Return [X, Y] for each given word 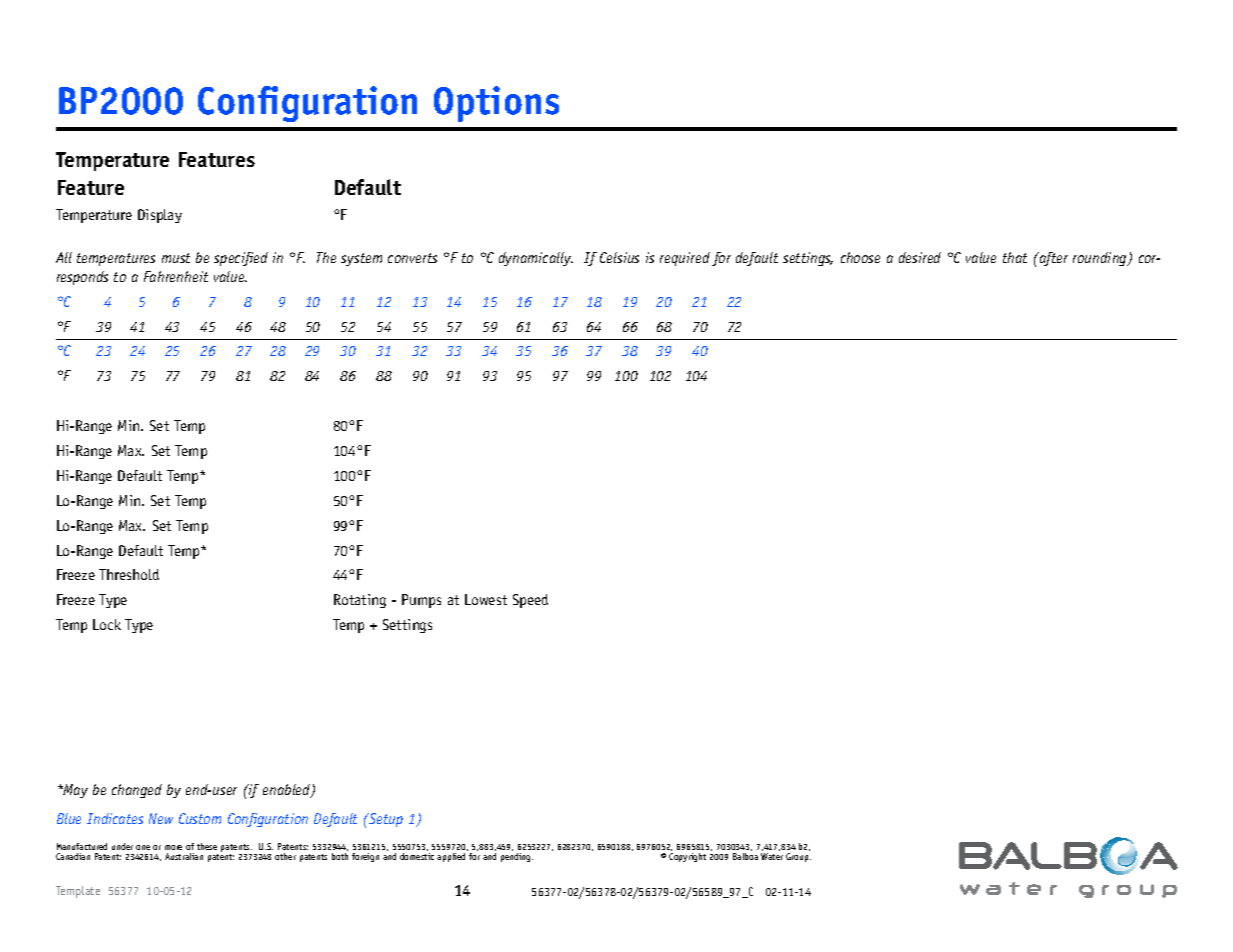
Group [798, 857]
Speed [530, 601]
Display [160, 216]
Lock [107, 624]
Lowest [486, 599]
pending [517, 857]
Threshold [129, 574]
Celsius [619, 257]
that [1015, 257]
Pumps [421, 601]
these [207, 846]
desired [920, 257]
